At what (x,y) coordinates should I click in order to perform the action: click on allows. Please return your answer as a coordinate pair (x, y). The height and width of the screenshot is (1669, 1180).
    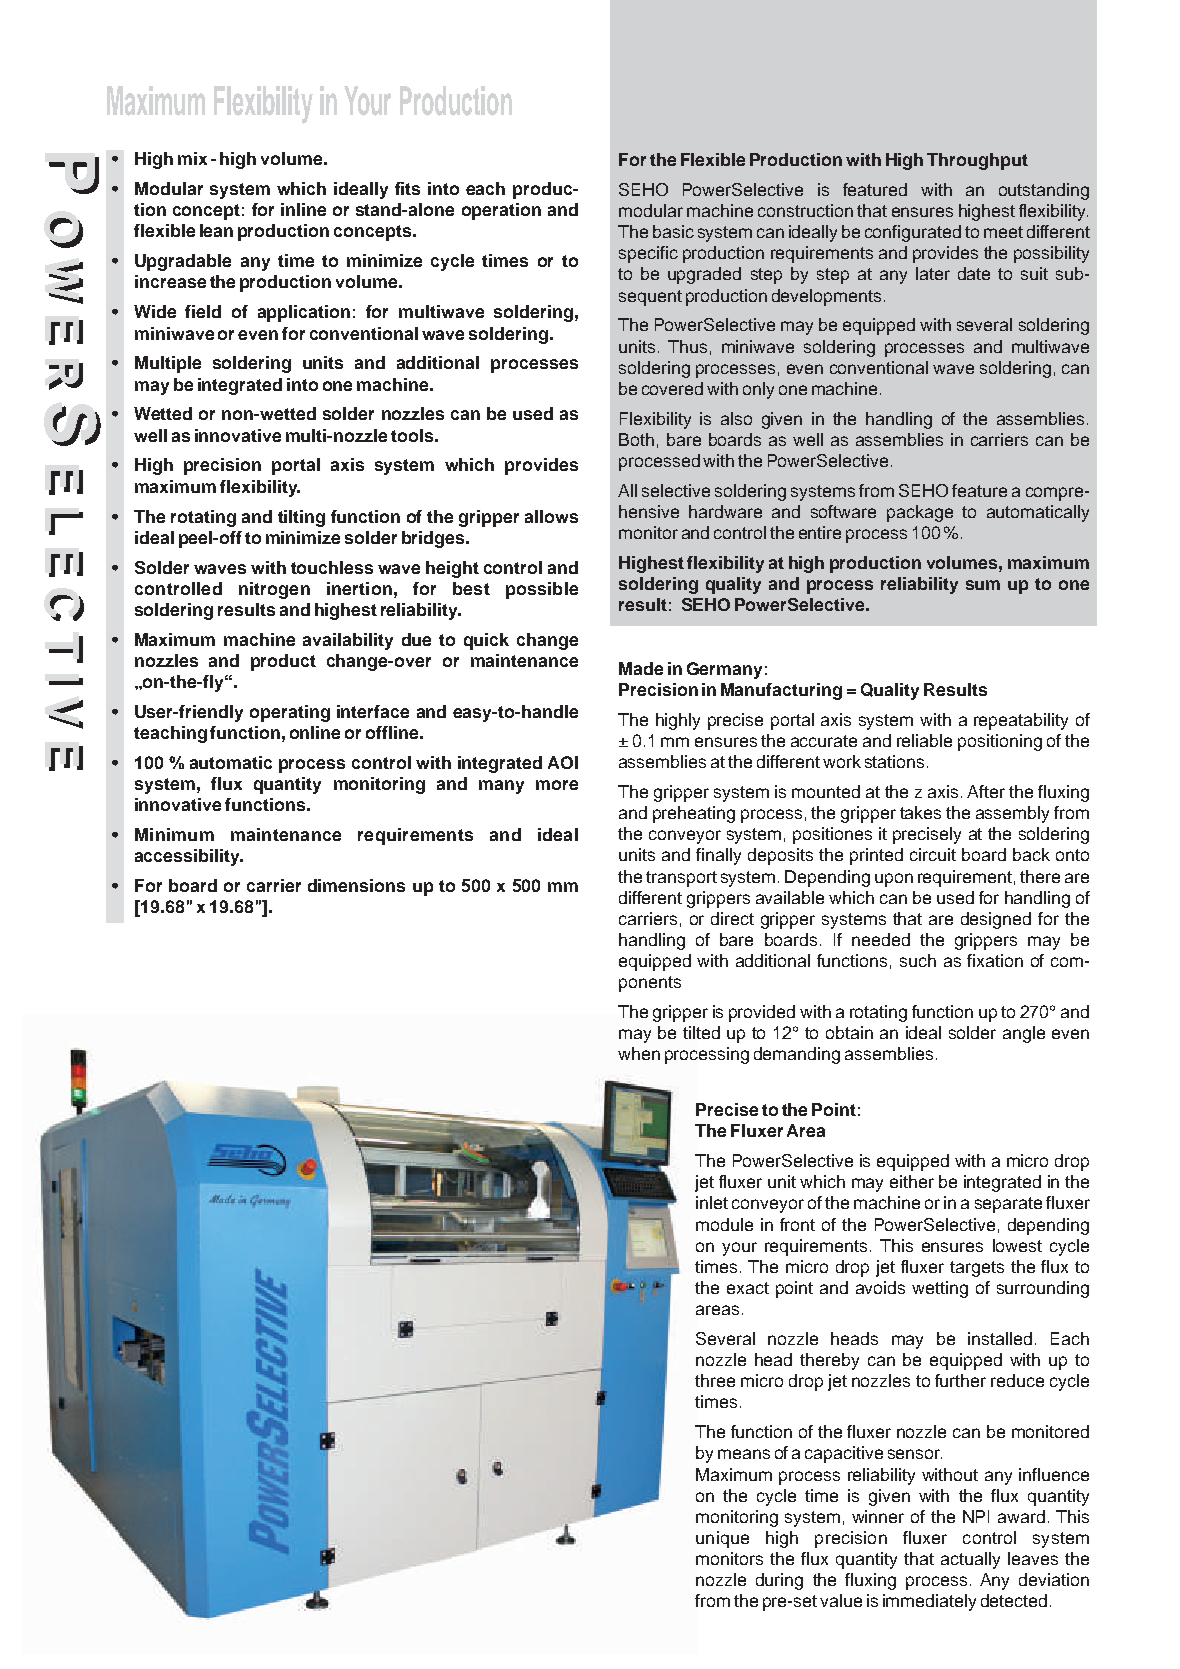
    Looking at the image, I should click on (551, 516).
